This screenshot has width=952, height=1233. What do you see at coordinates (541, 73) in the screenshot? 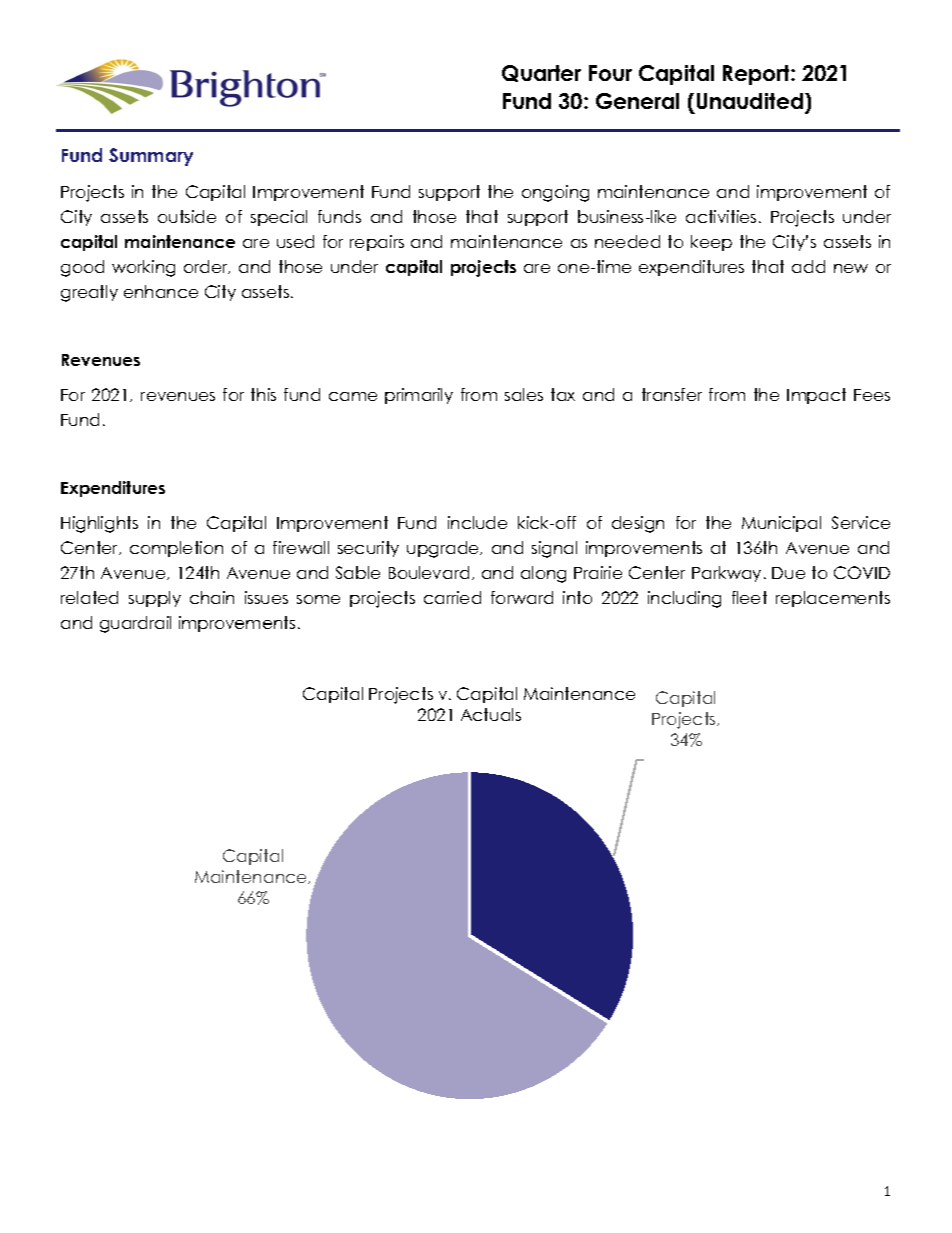
I see `Quarter` at bounding box center [541, 73].
